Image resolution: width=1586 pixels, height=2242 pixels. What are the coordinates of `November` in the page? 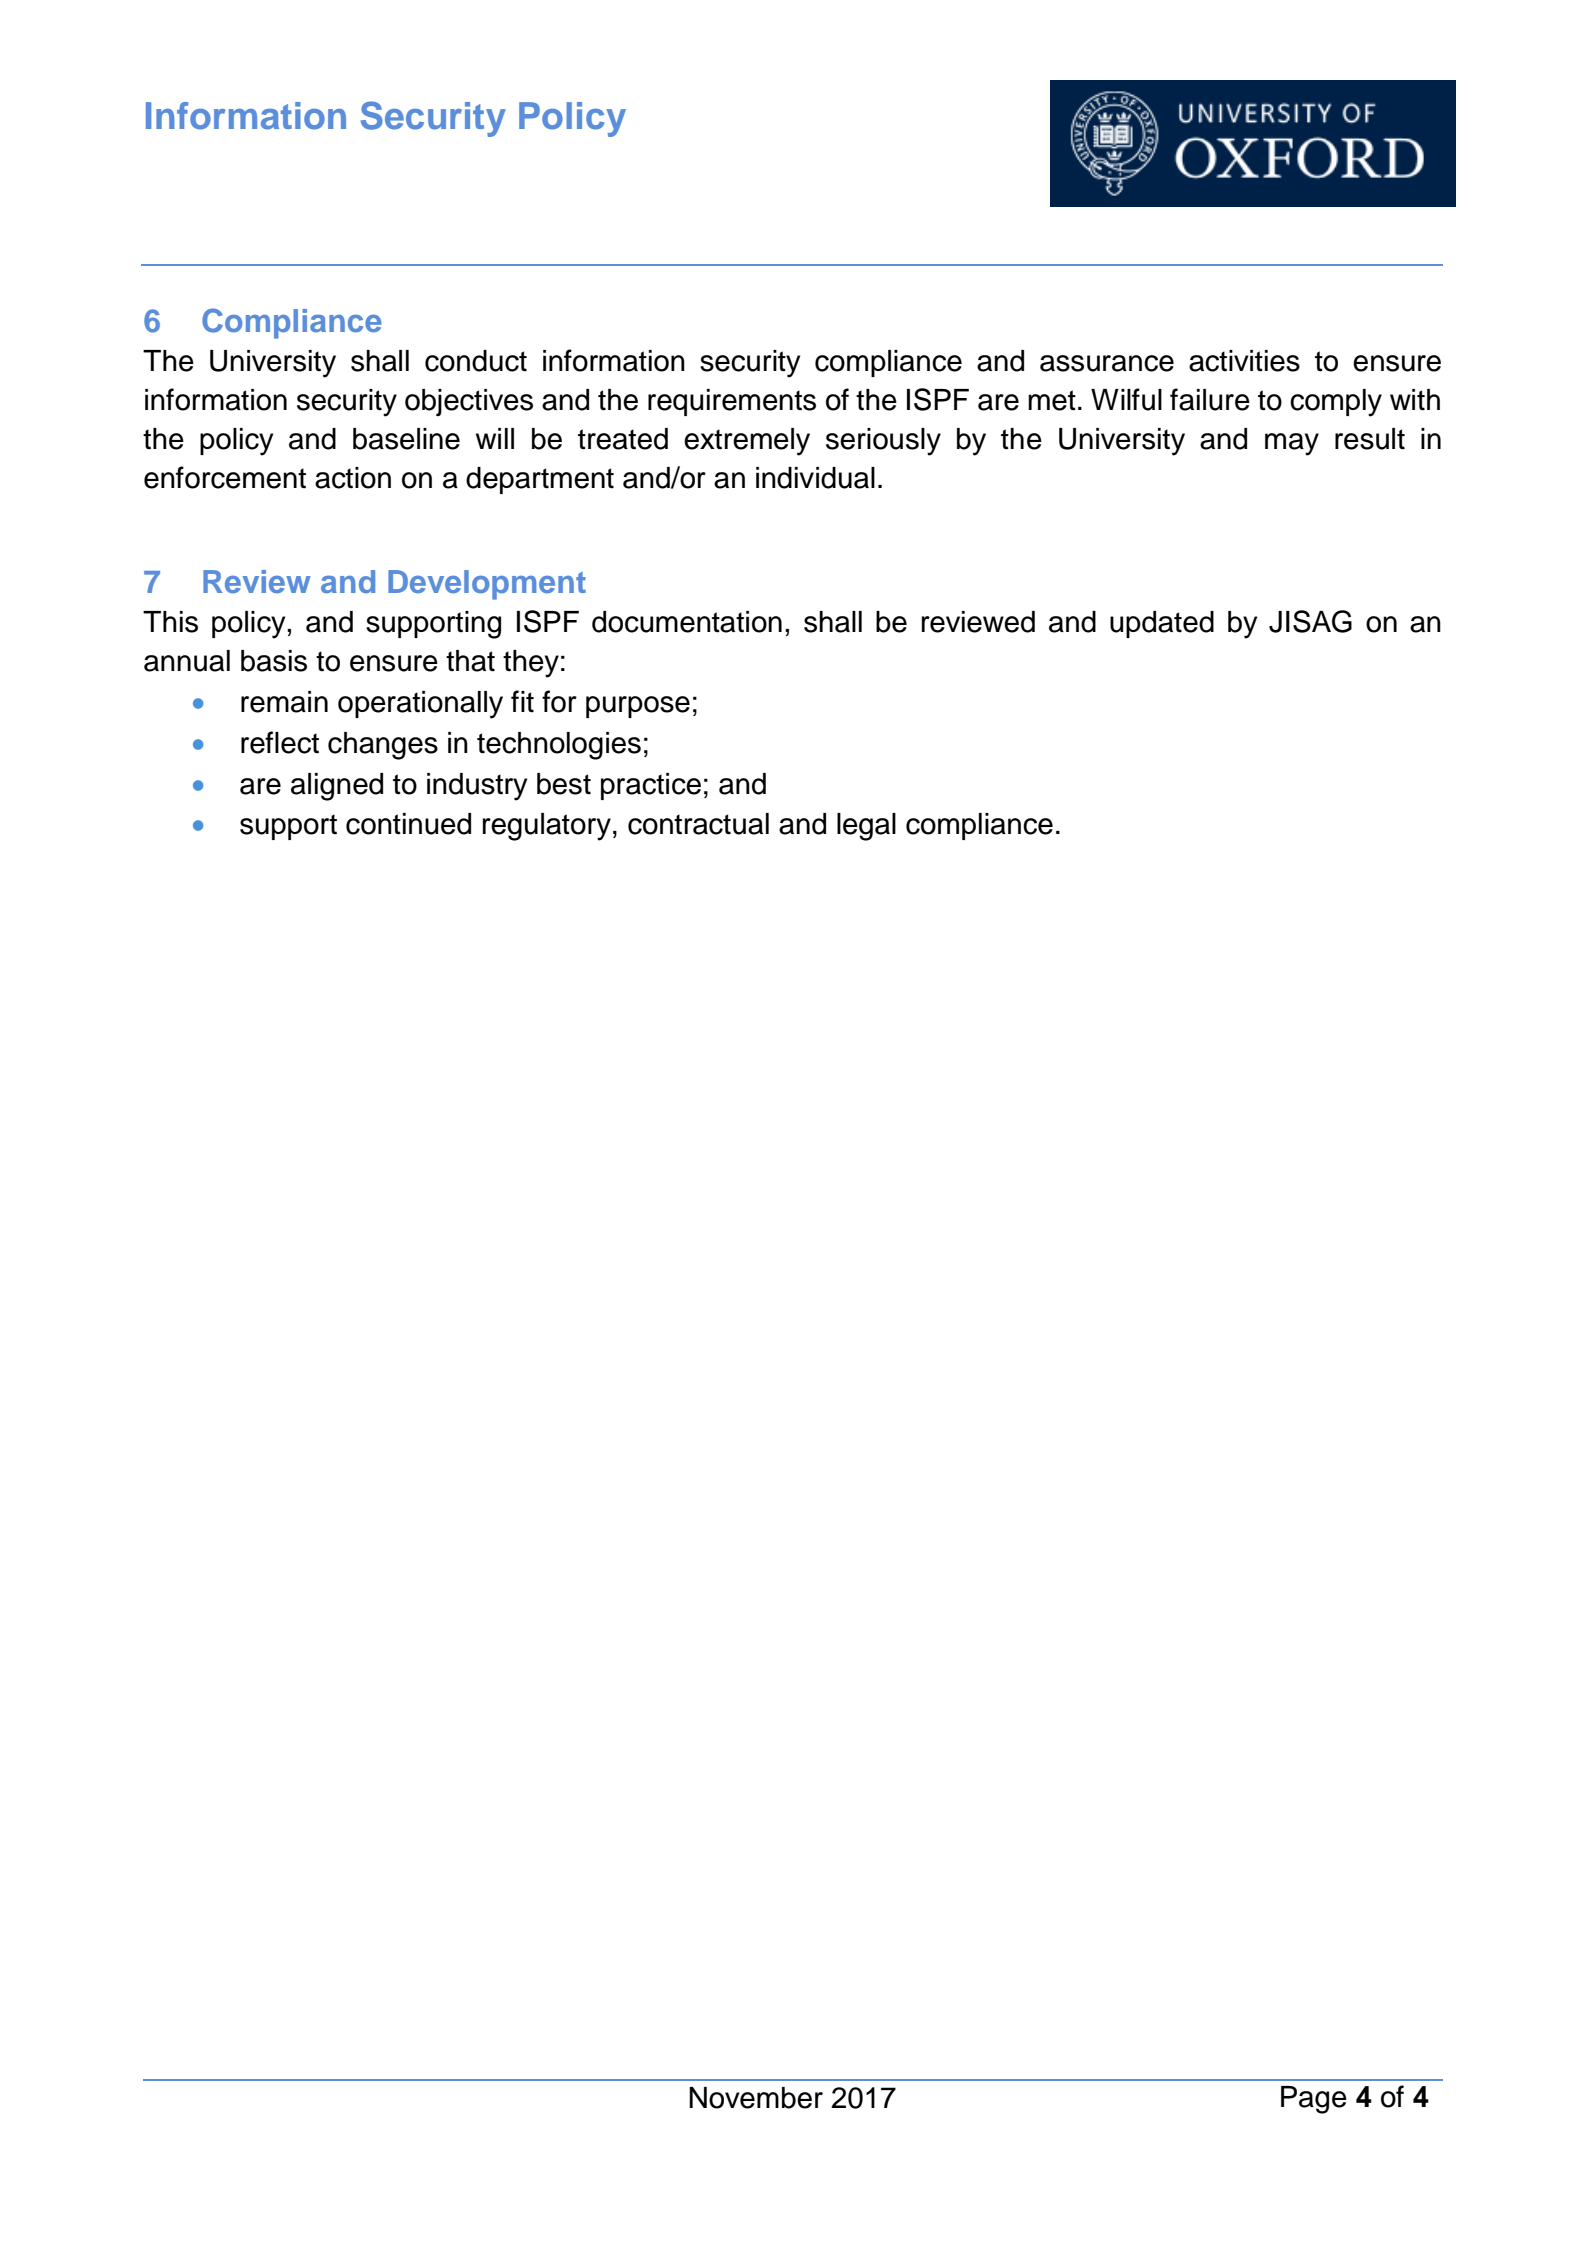 It's located at (756, 2098).
